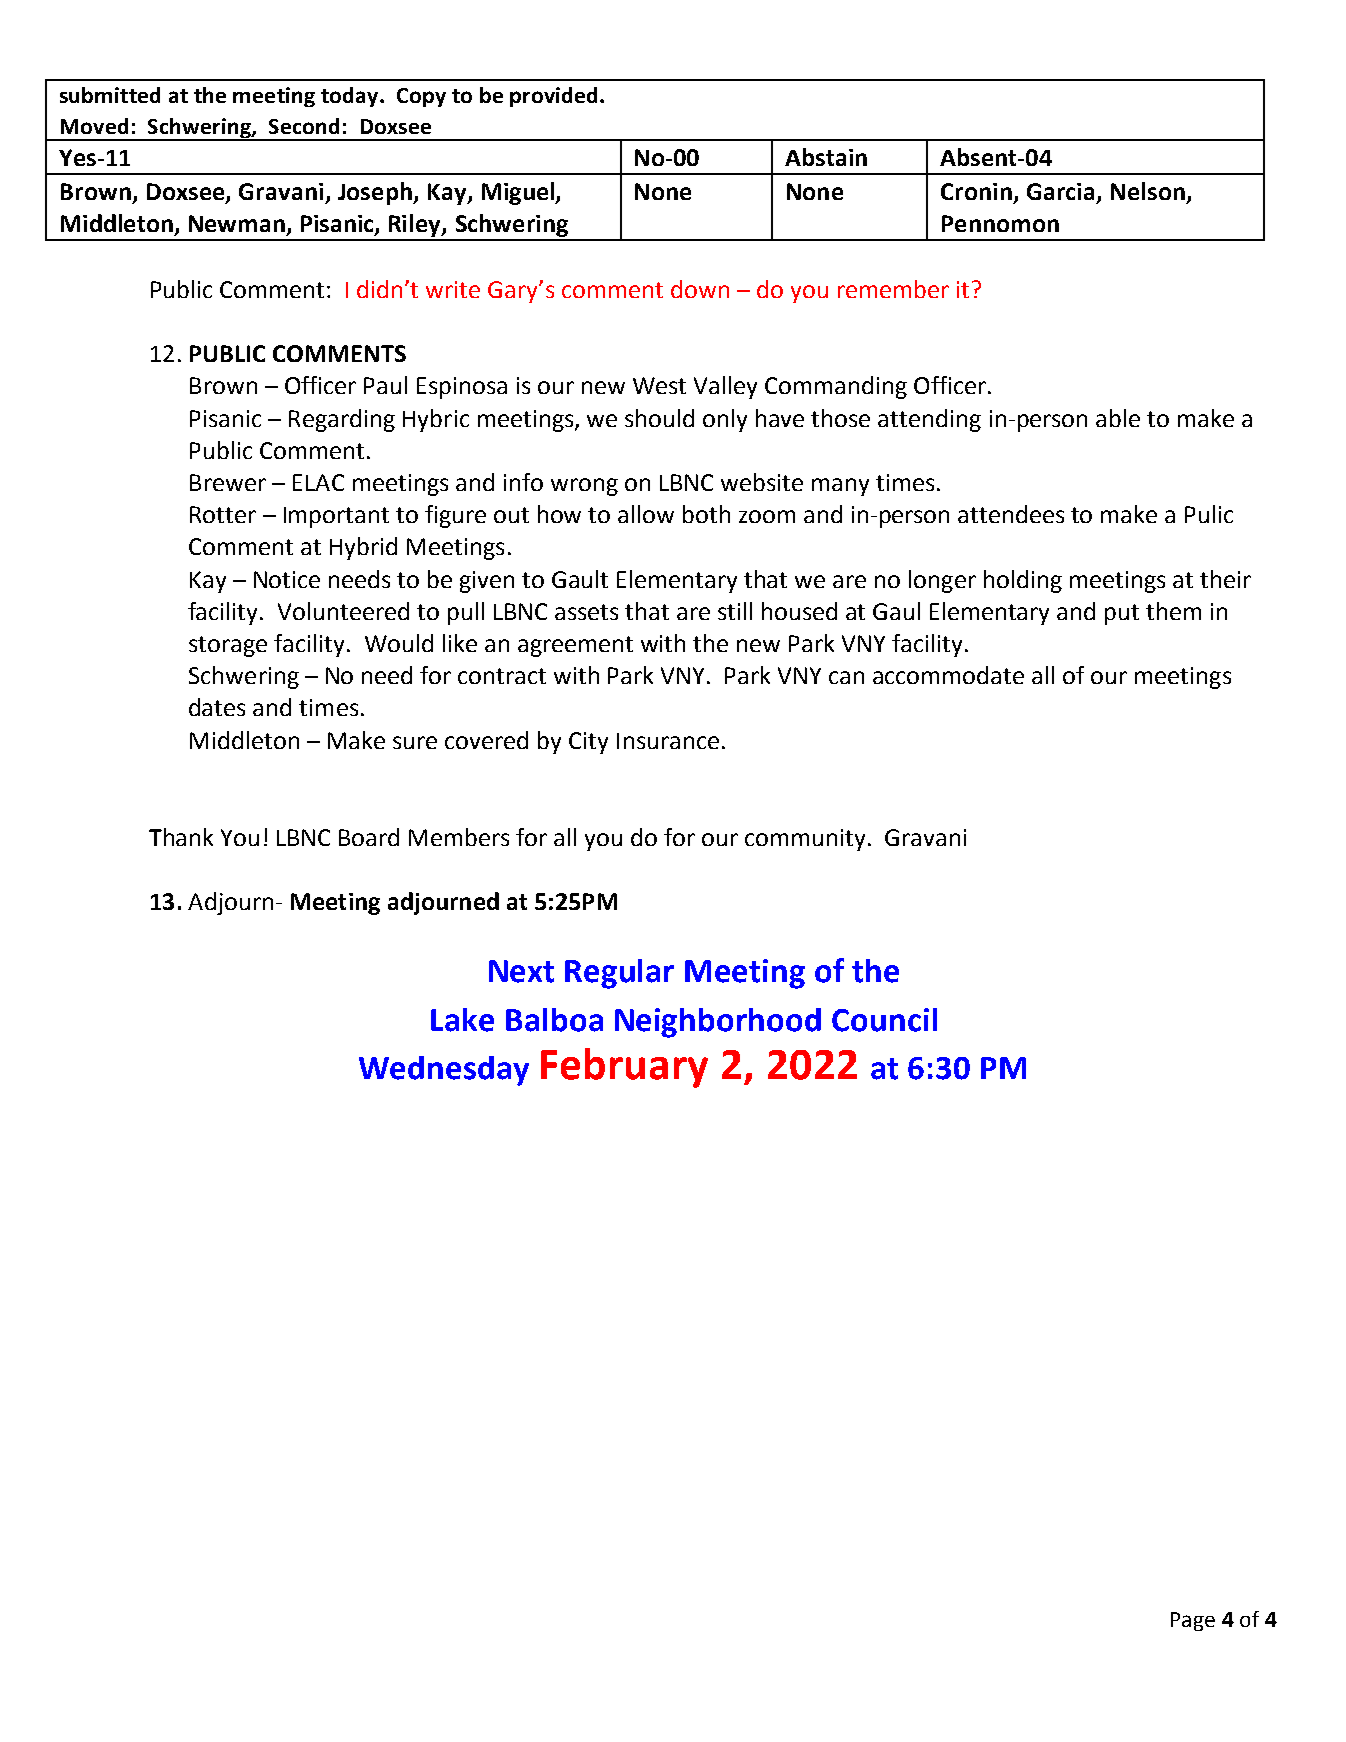  Describe the element at coordinates (948, 675) in the screenshot. I see `accommodate` at that location.
